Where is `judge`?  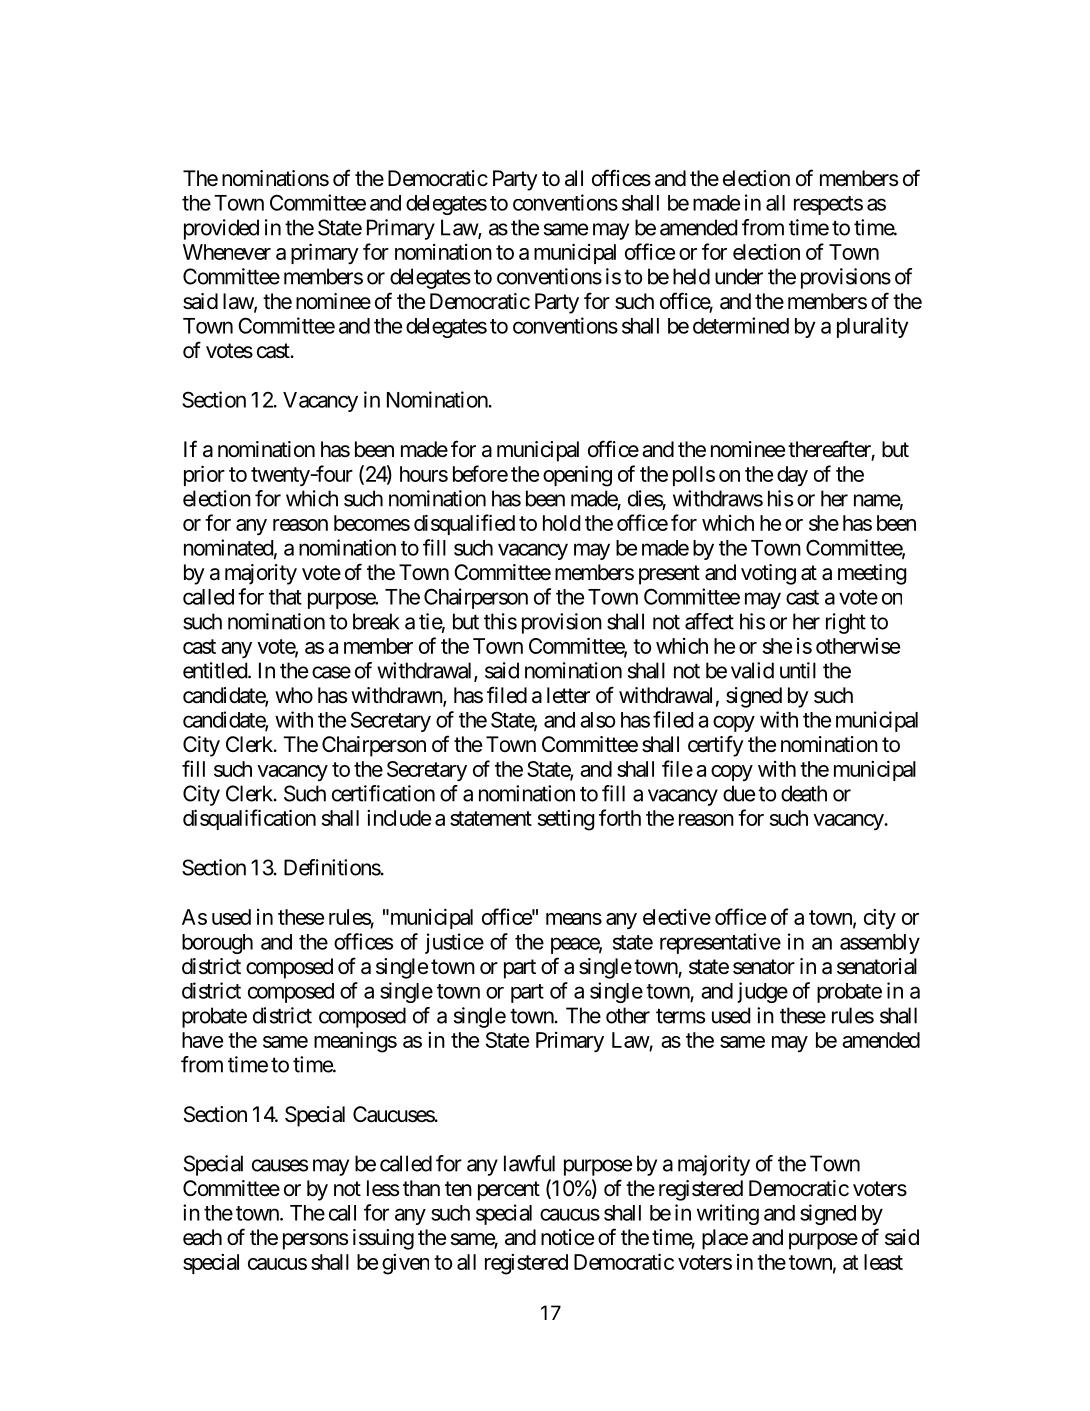 judge is located at coordinates (762, 992).
